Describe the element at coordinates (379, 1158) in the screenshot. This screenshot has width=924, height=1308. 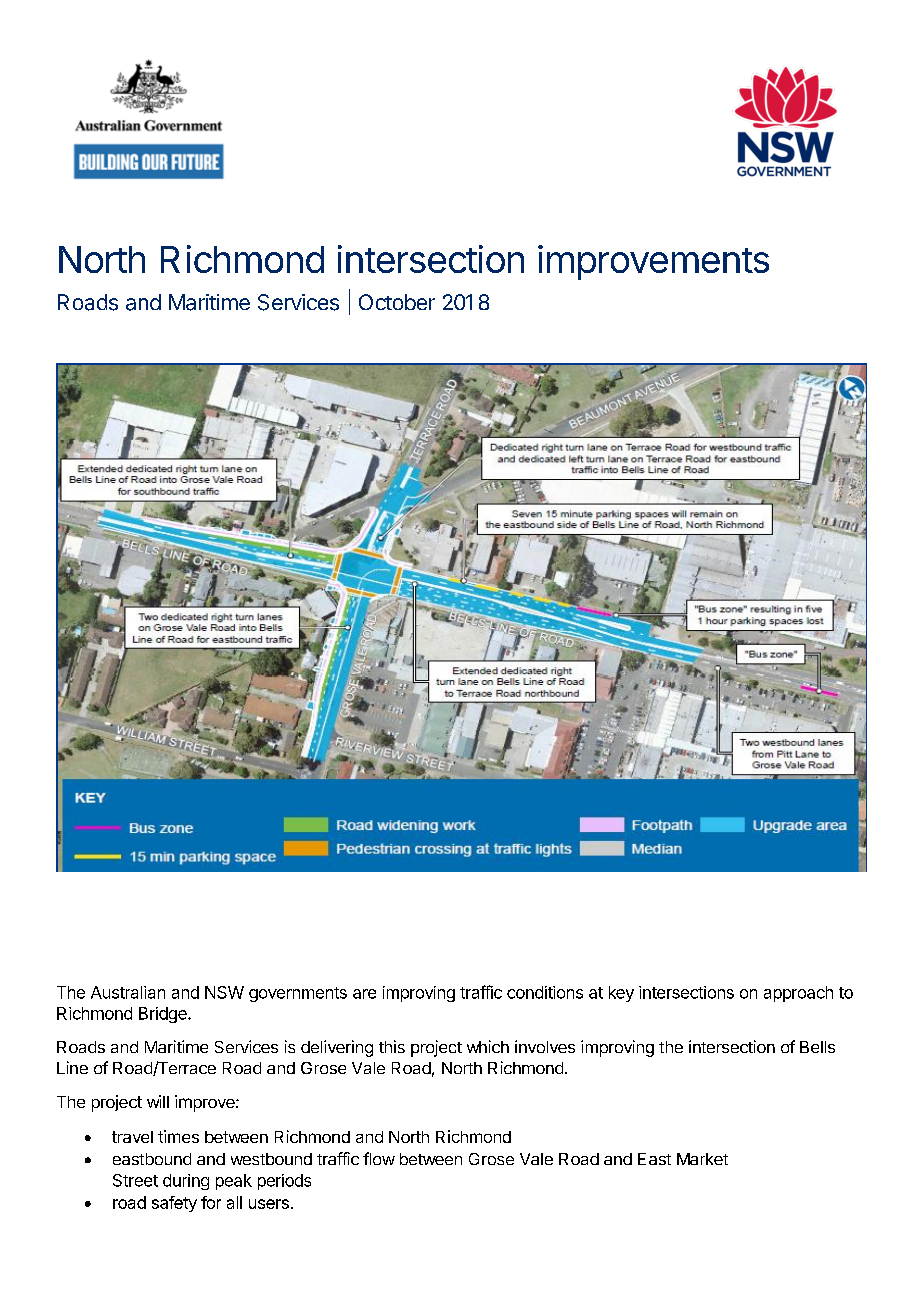
I see `flow` at that location.
